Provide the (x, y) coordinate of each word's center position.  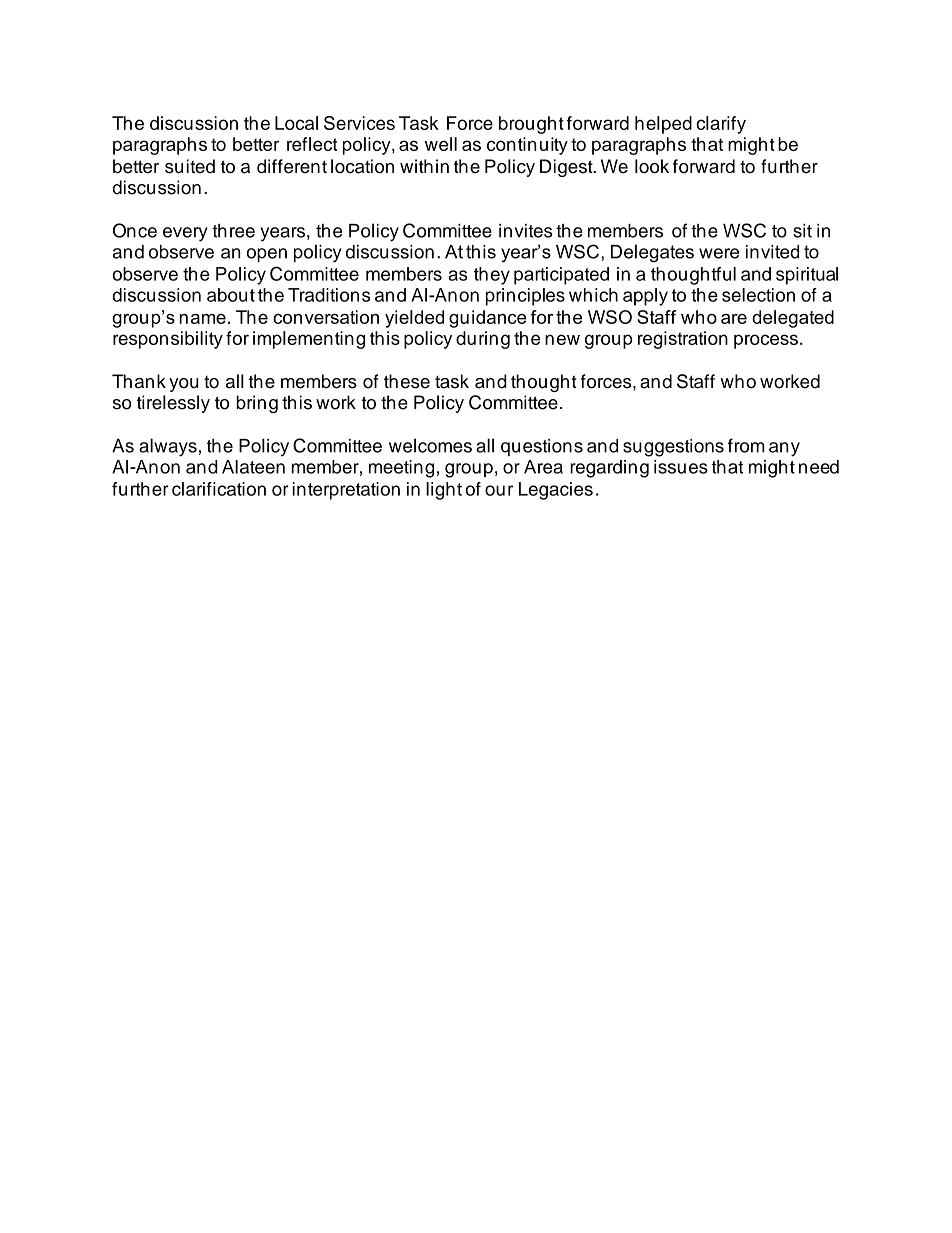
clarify (721, 125)
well (441, 144)
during (483, 340)
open (267, 255)
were (719, 253)
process (766, 341)
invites (526, 231)
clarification (219, 489)
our (499, 490)
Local (296, 123)
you (184, 385)
